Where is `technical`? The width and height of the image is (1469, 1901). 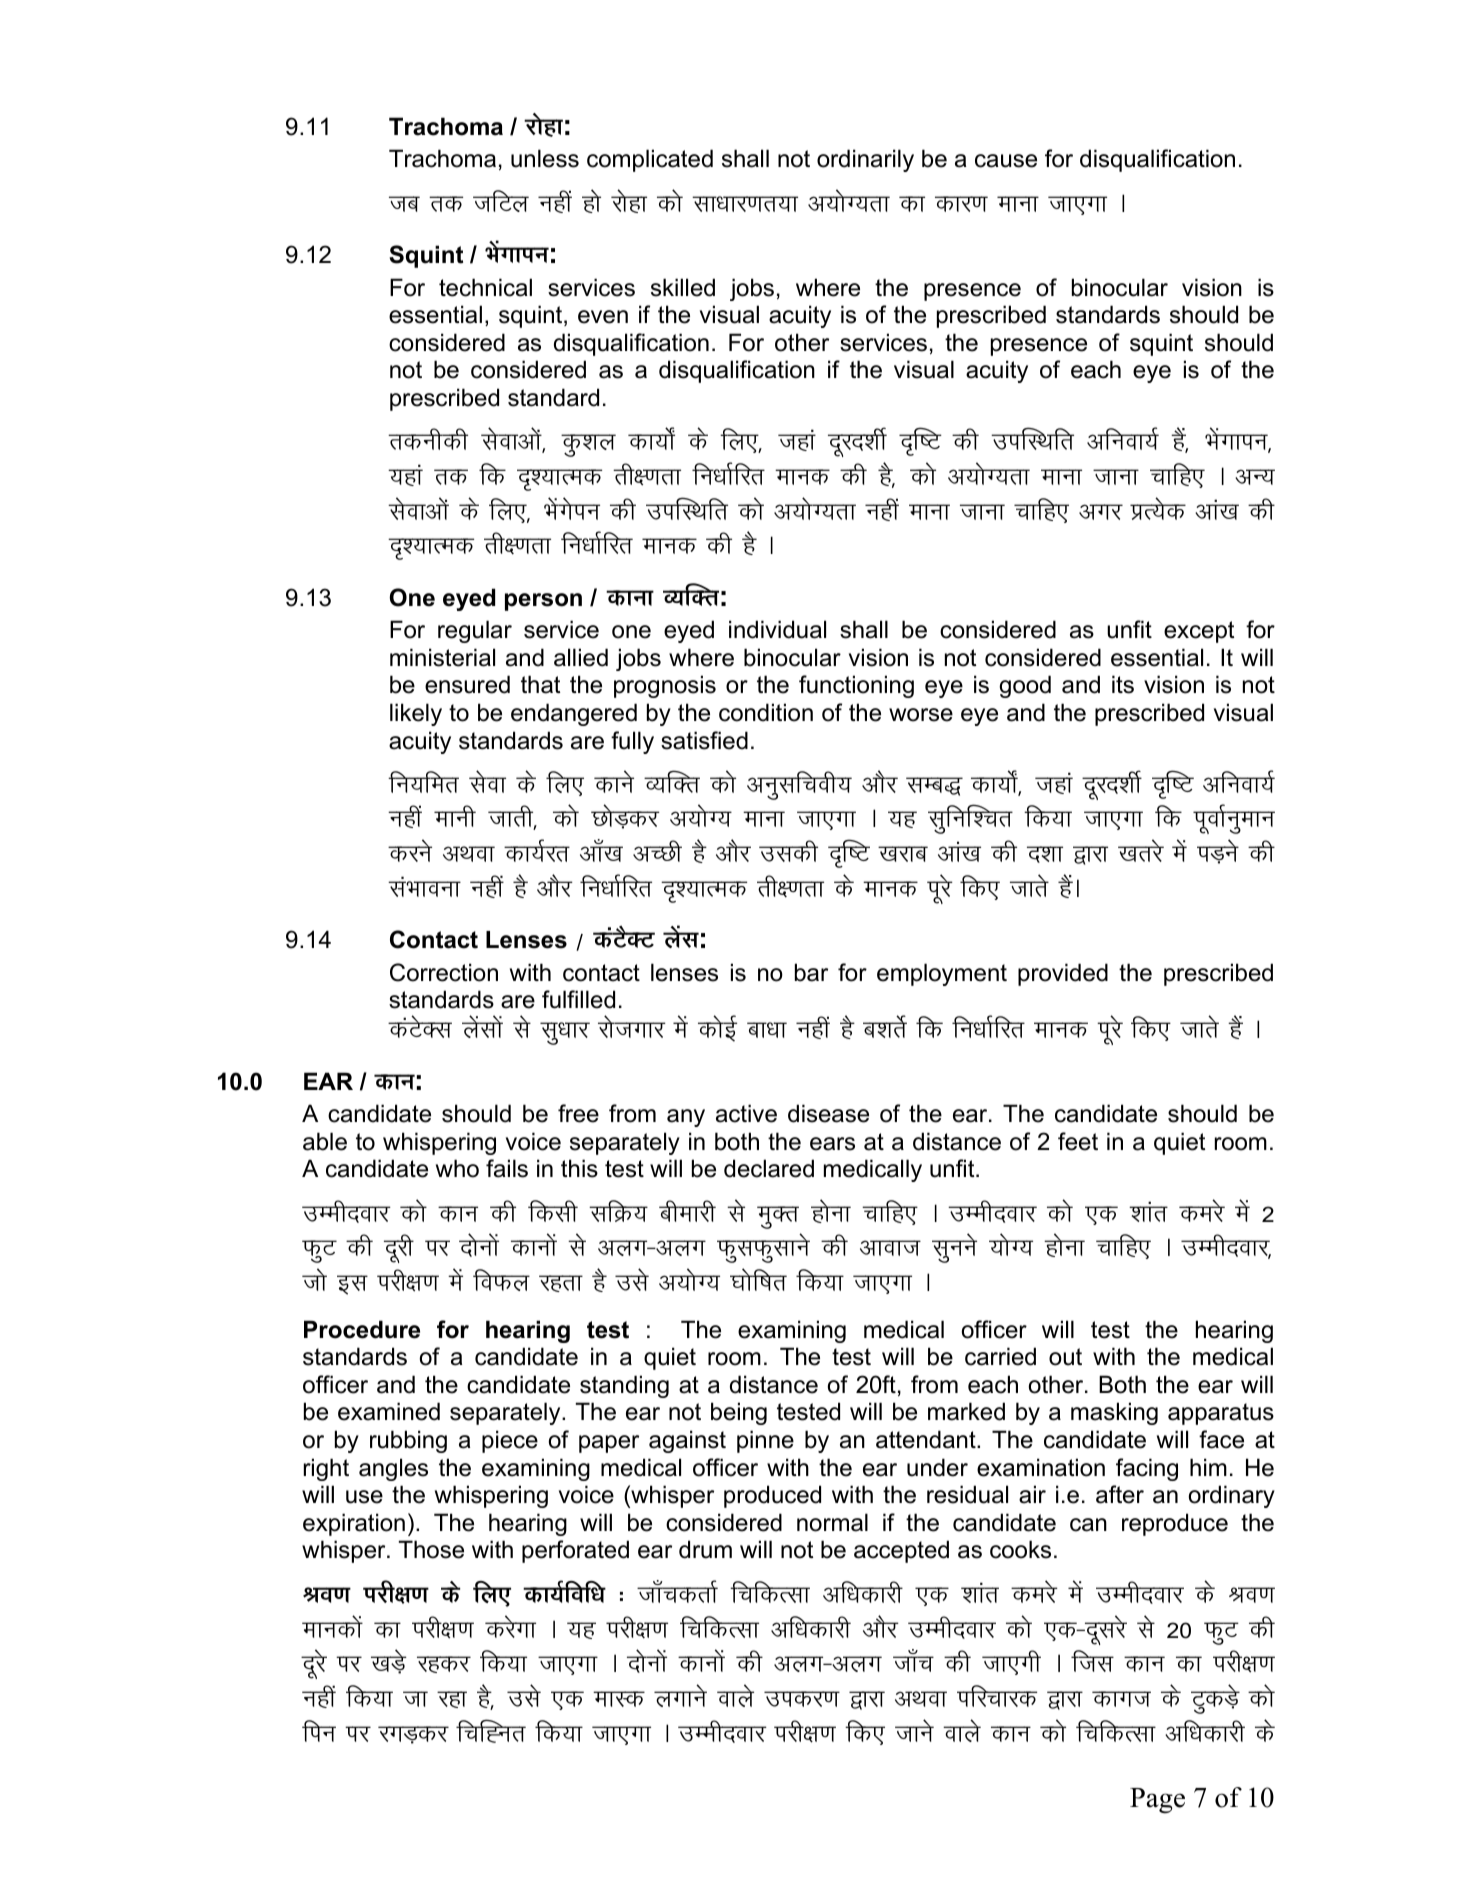
technical is located at coordinates (485, 287).
